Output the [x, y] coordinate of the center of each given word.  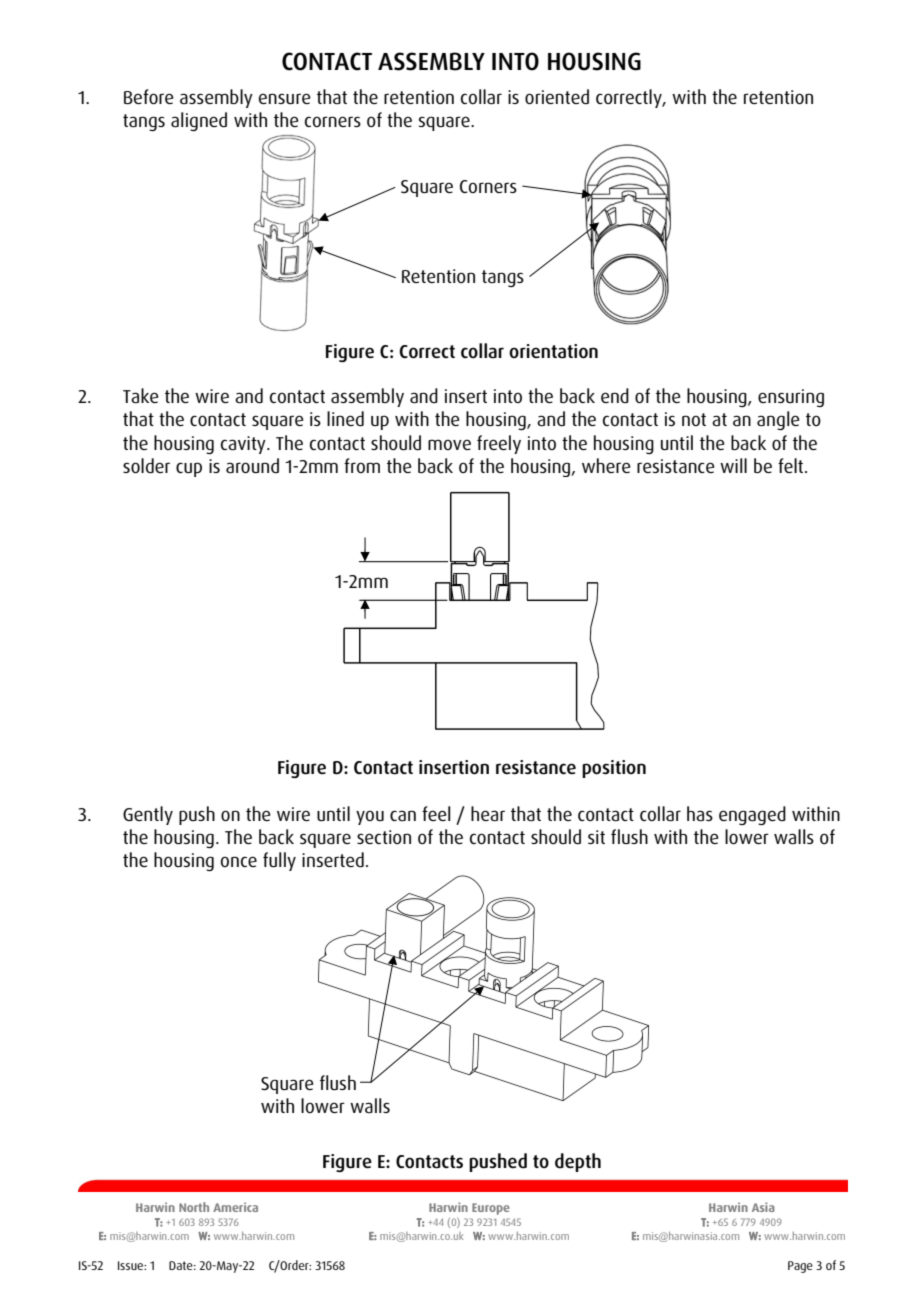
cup [189, 469]
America [235, 1207]
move [449, 444]
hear [488, 814]
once [239, 861]
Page [800, 1267]
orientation [553, 351]
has [700, 814]
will [733, 465]
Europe [491, 1209]
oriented [557, 96]
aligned [199, 121]
